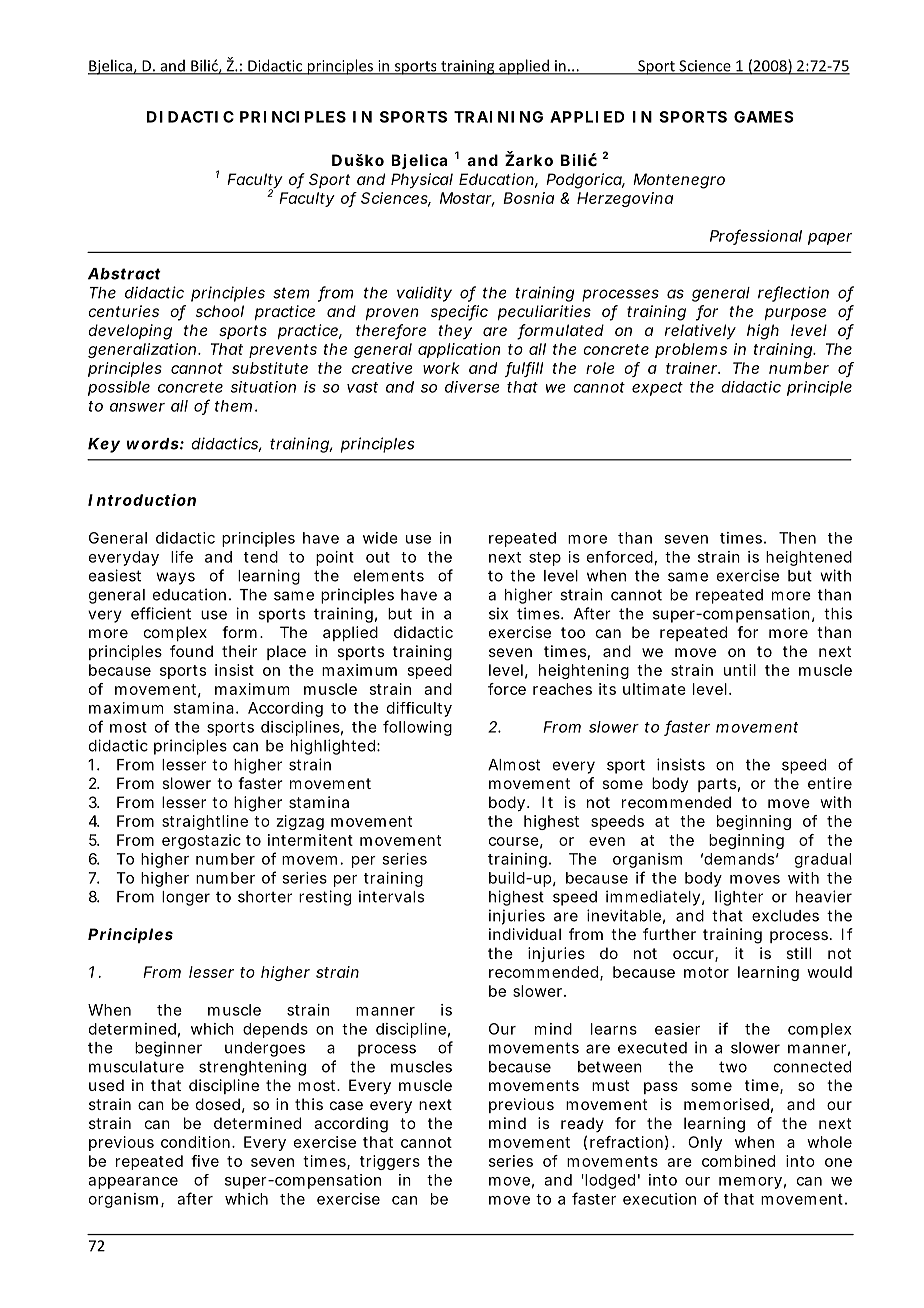 The width and height of the image is (924, 1308). I want to click on lighter, so click(739, 898).
